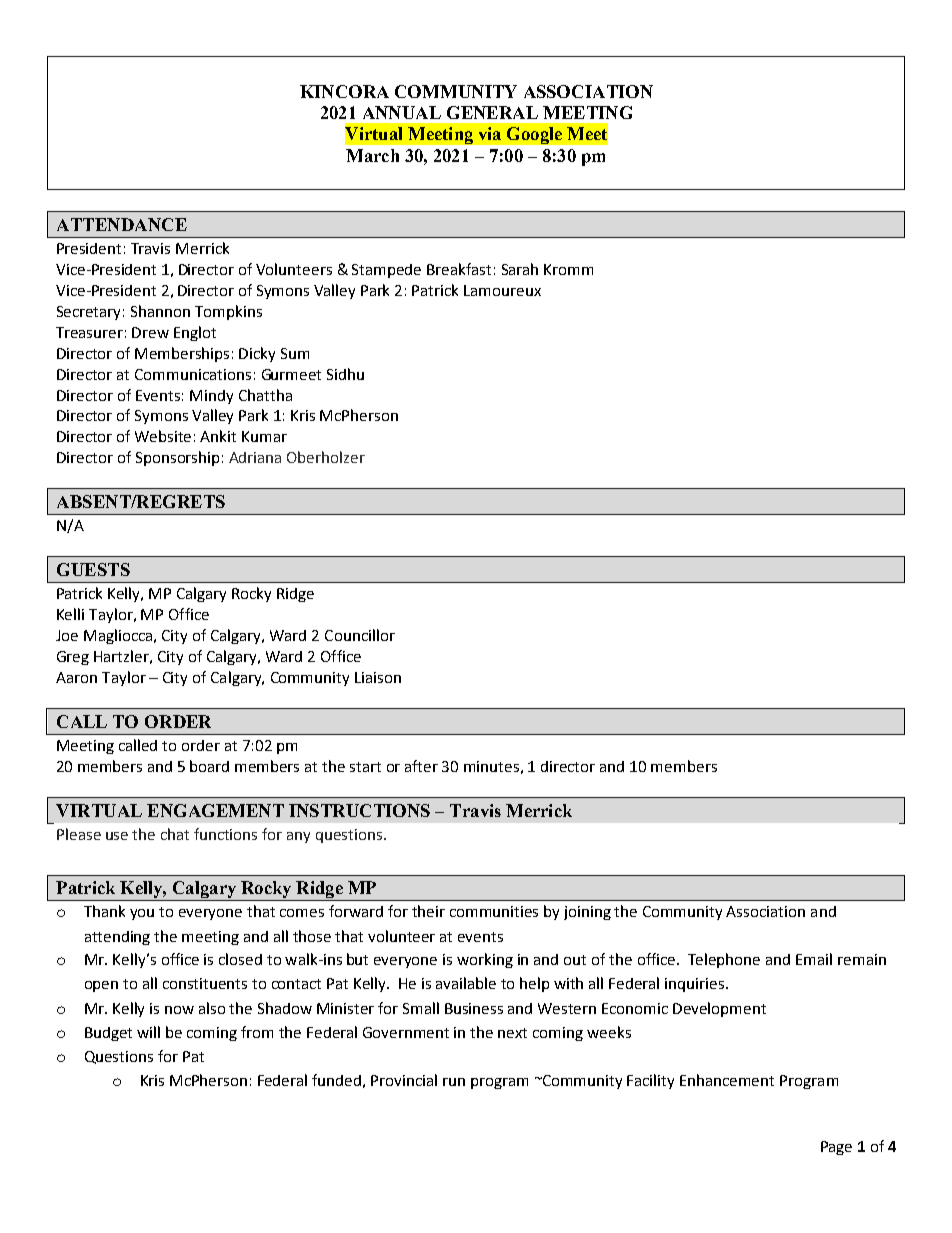 Image resolution: width=952 pixels, height=1233 pixels. Describe the element at coordinates (122, 224) in the image. I see `ATTENDANCE` at that location.
